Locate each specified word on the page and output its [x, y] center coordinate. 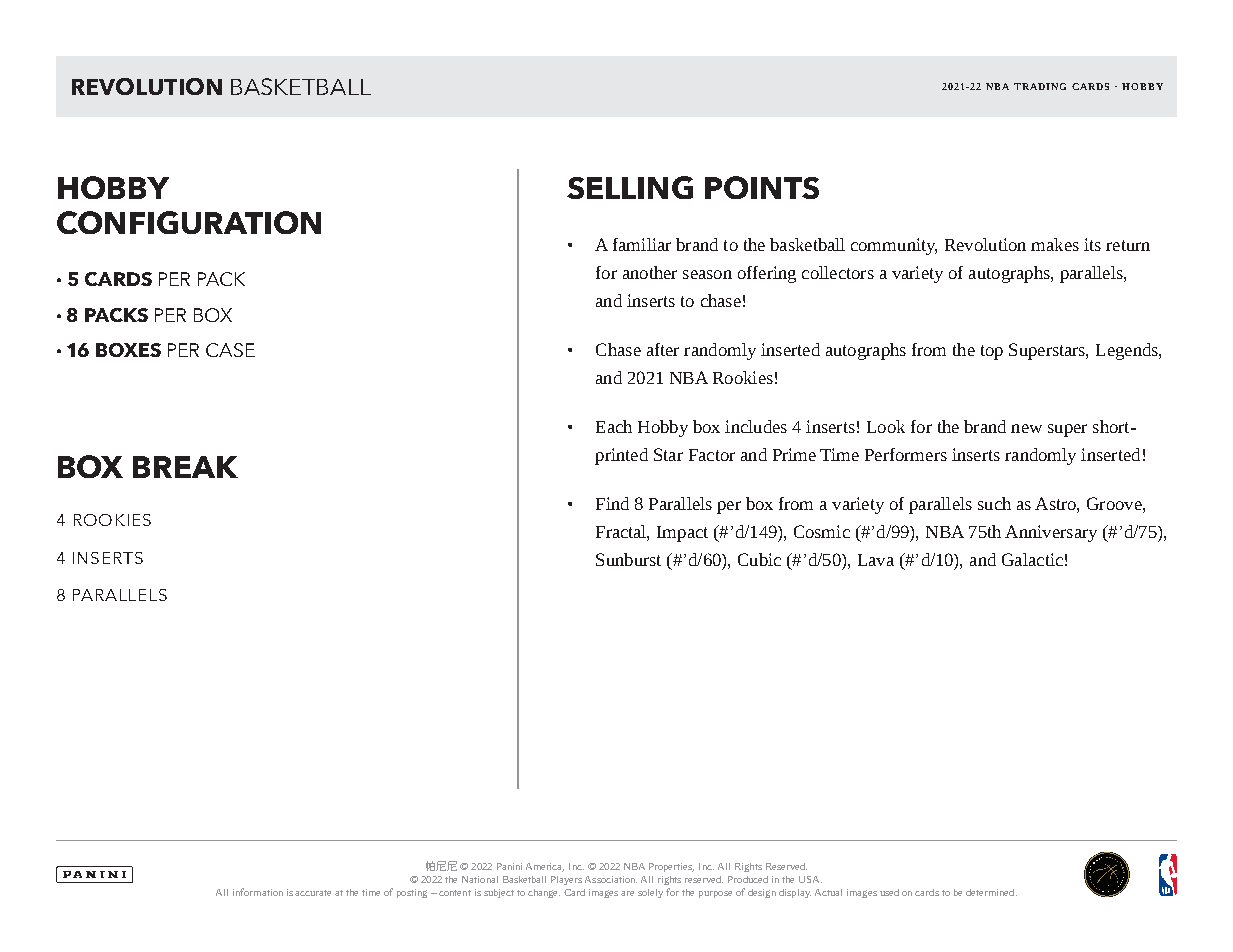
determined [991, 892]
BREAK [185, 467]
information [258, 892]
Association [611, 879]
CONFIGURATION [189, 222]
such [994, 503]
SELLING [630, 187]
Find [612, 503]
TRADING [1040, 86]
